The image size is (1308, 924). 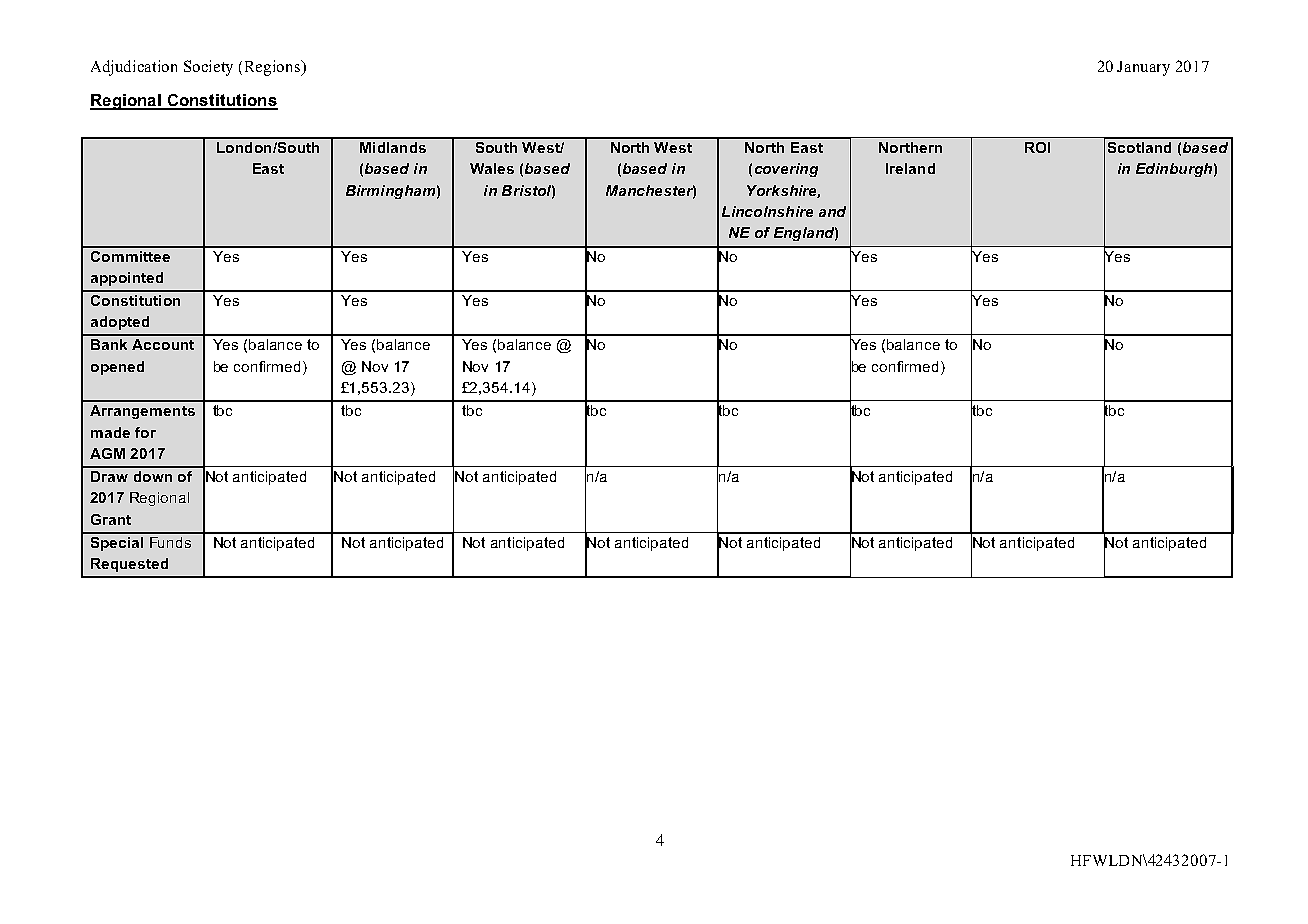 What do you see at coordinates (163, 344) in the screenshot?
I see `Account` at bounding box center [163, 344].
